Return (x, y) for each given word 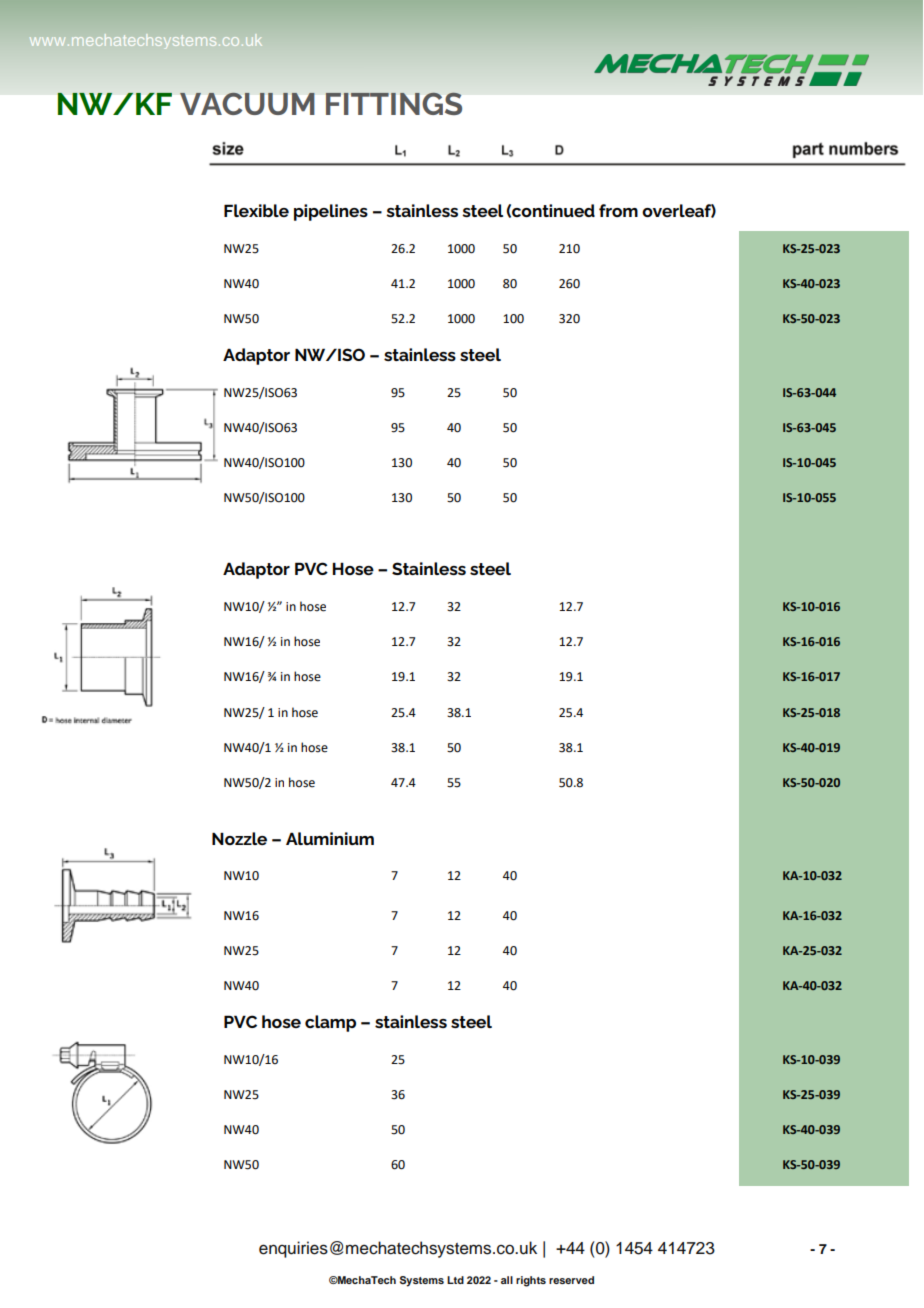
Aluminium (330, 838)
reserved (571, 1280)
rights (531, 1281)
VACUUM (247, 104)
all (507, 1280)
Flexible (256, 210)
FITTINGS (394, 103)
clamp (330, 1023)
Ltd (455, 1280)
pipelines (331, 212)
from (618, 210)
